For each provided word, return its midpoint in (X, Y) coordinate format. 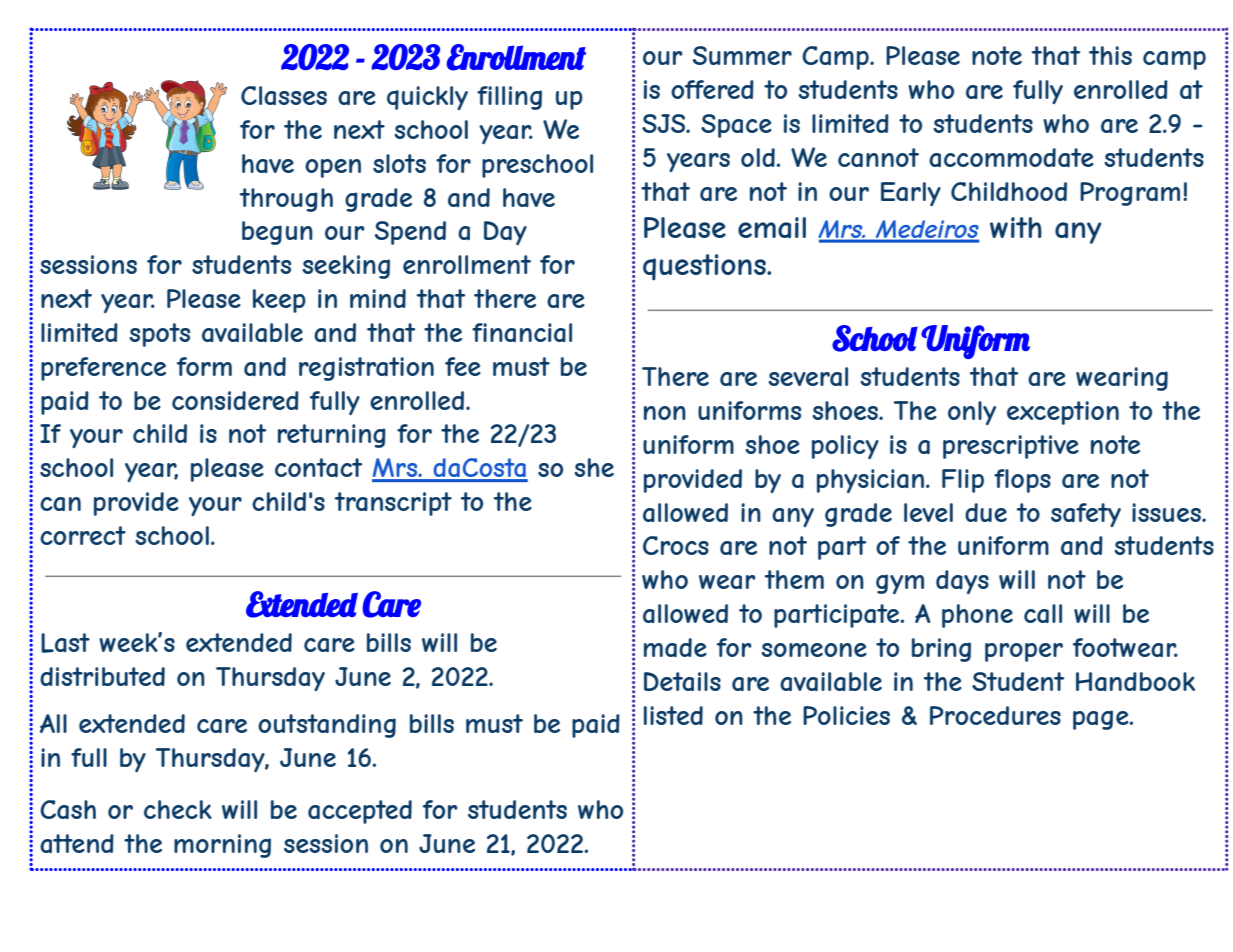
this (1110, 55)
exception (1063, 413)
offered (712, 89)
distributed (102, 676)
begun (277, 233)
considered (235, 400)
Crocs (676, 545)
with (1016, 227)
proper (1024, 652)
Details (682, 681)
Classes (284, 95)
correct (83, 535)
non (665, 413)
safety (1086, 515)
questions (705, 267)
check (178, 809)
